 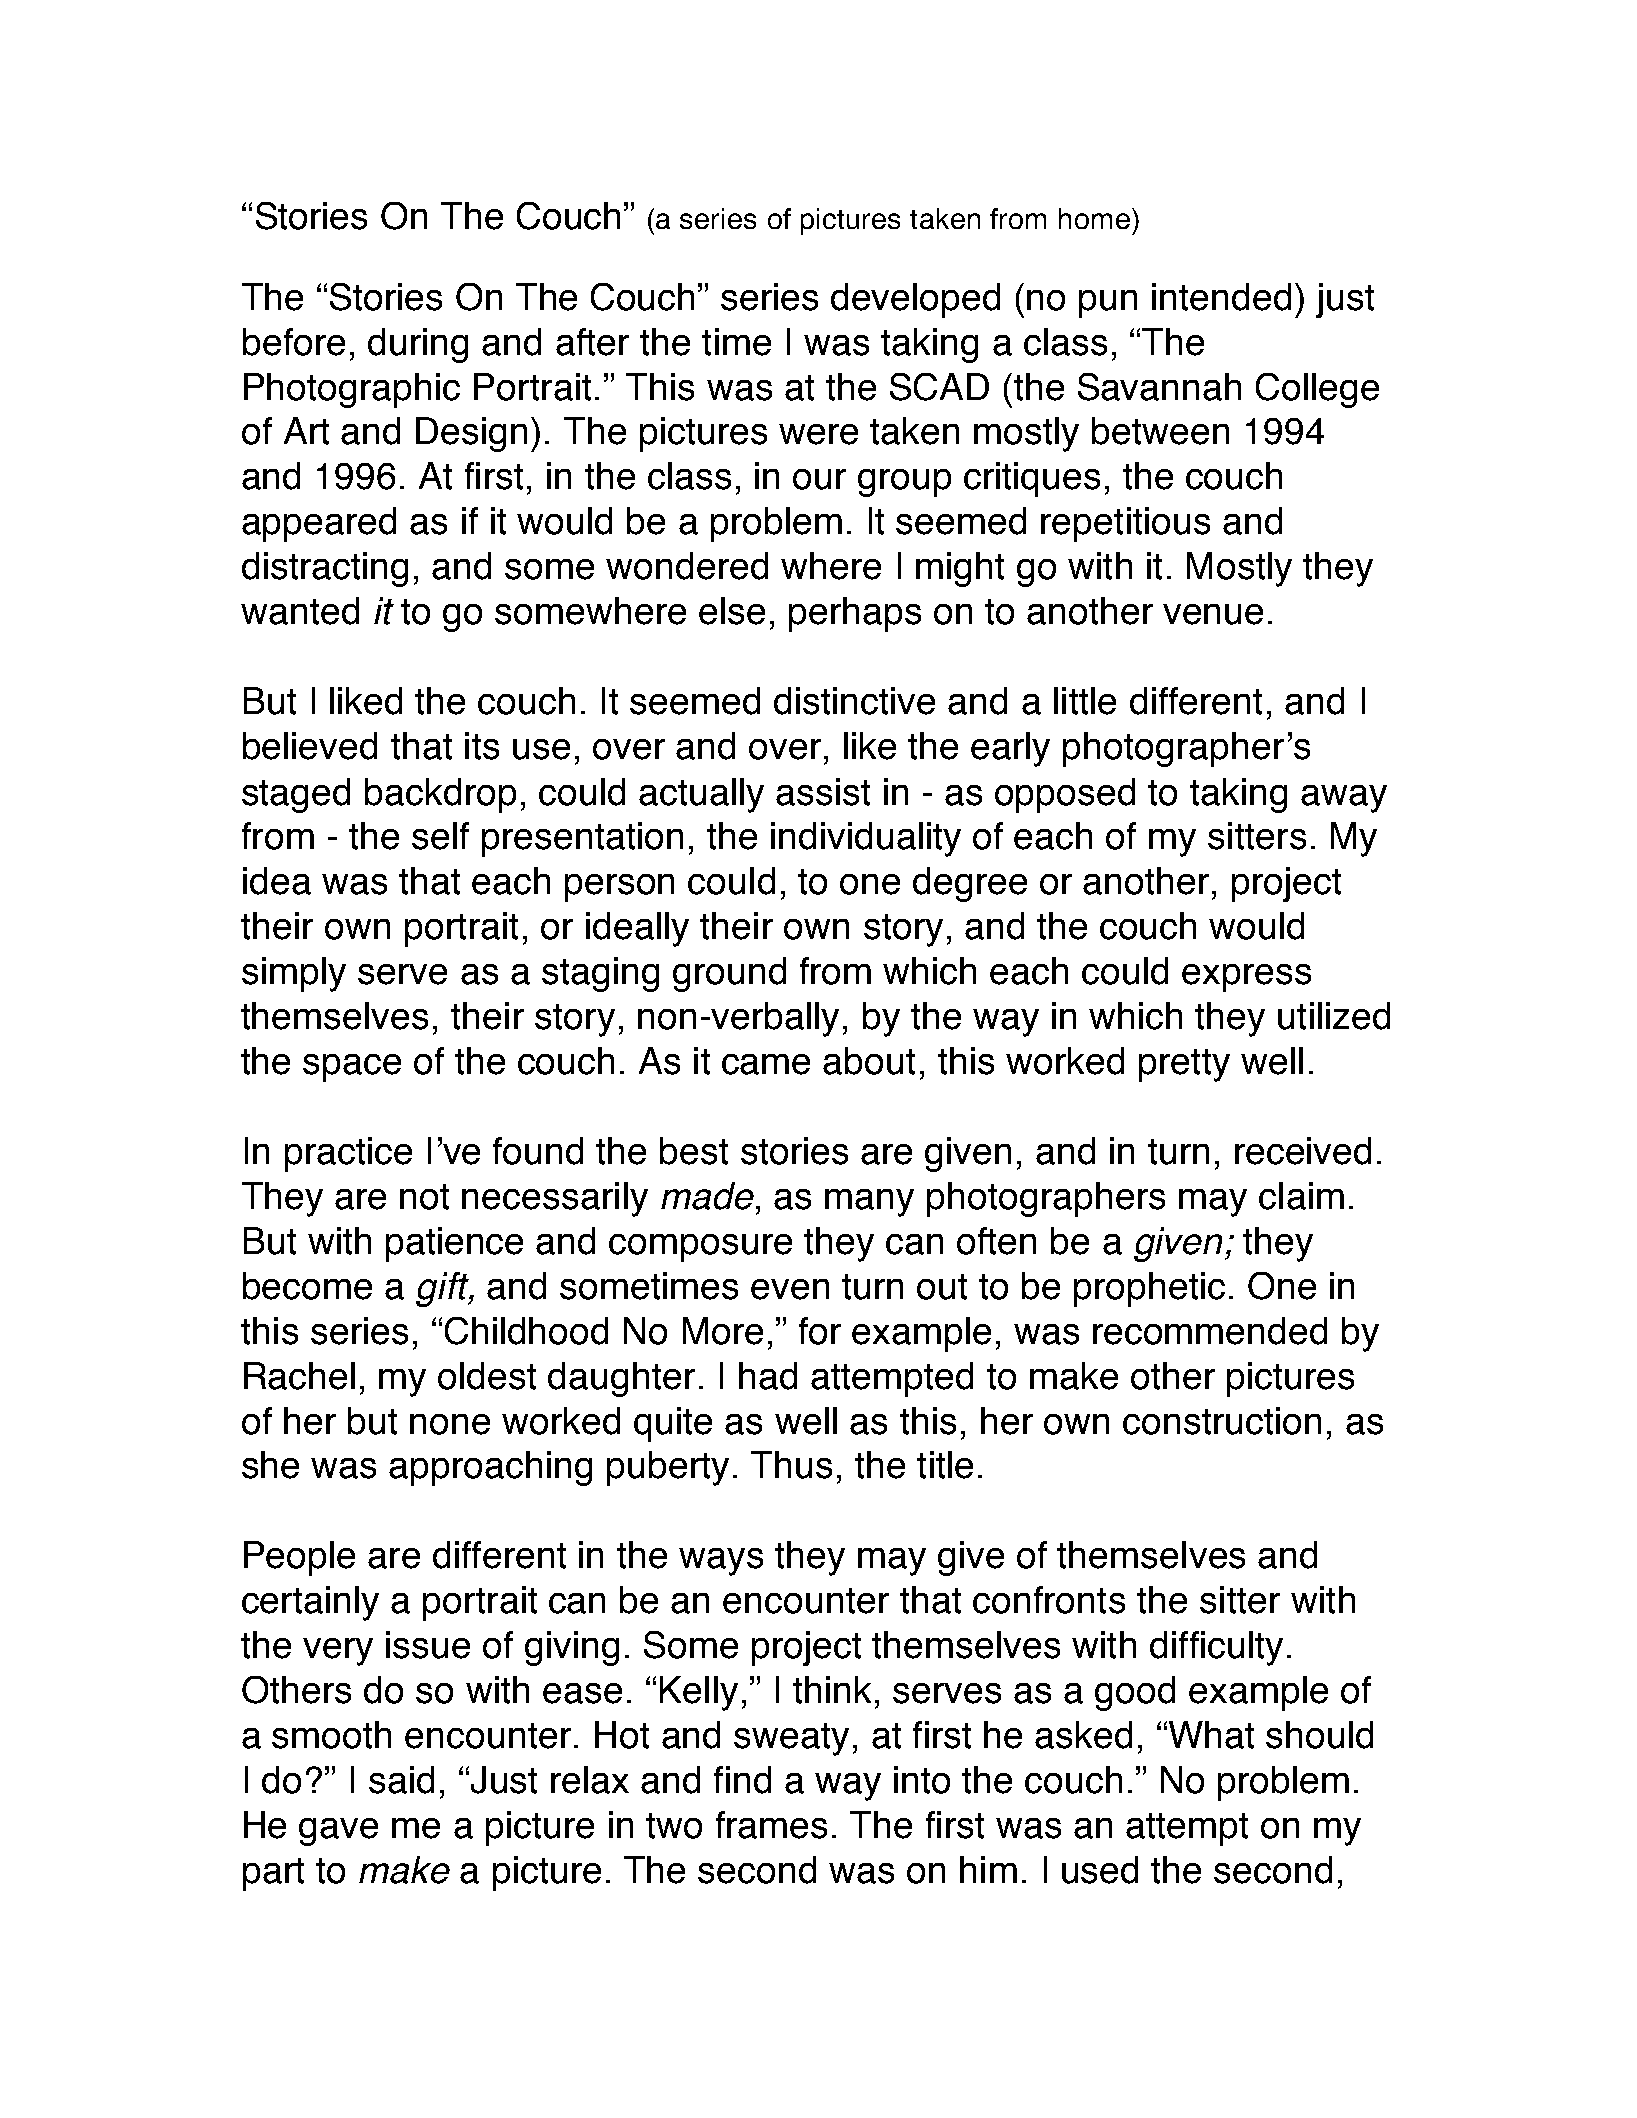 What do you see at coordinates (823, 792) in the screenshot?
I see `assist` at bounding box center [823, 792].
